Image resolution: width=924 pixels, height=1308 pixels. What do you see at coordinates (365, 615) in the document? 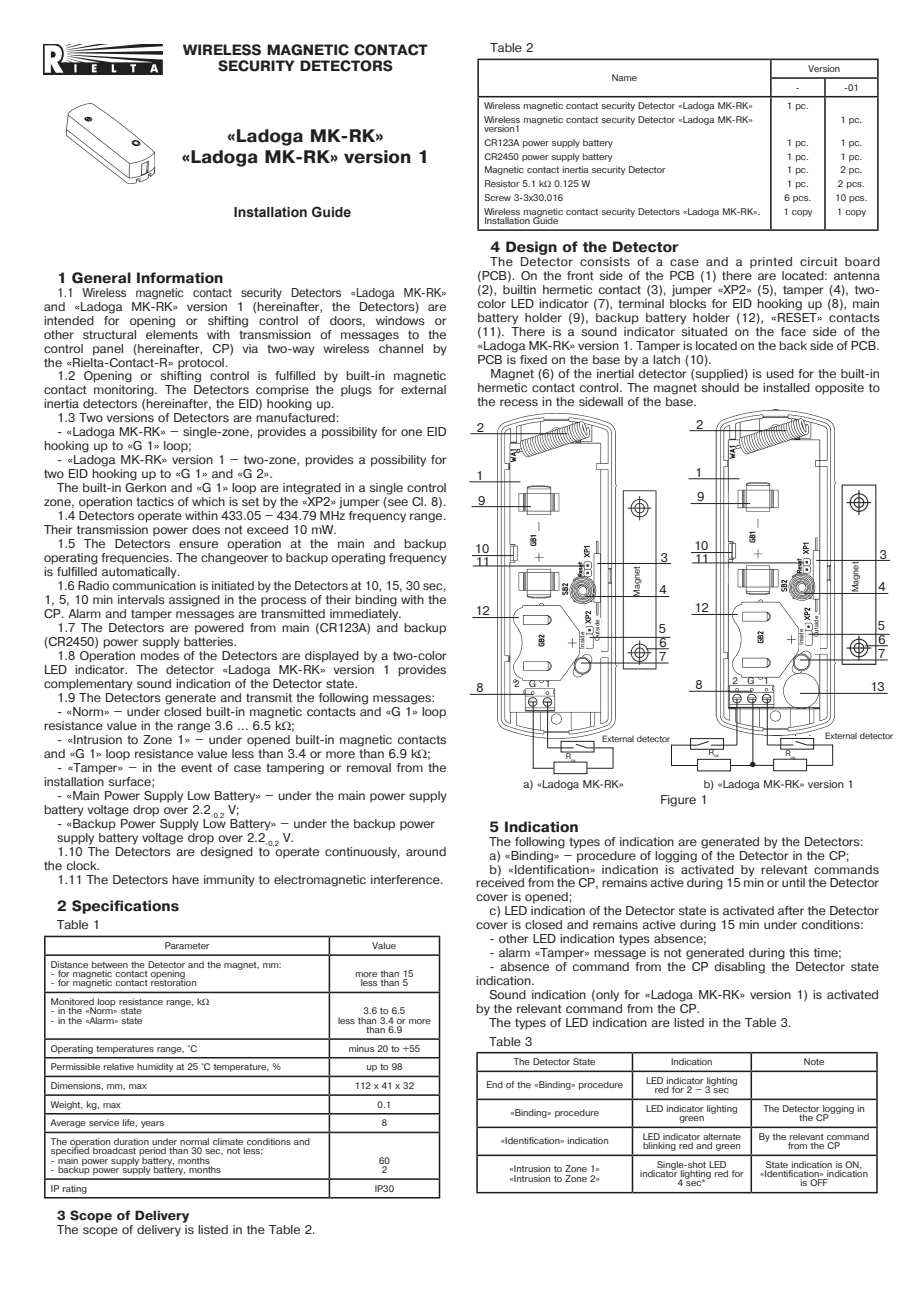
I see `immediately` at bounding box center [365, 615].
